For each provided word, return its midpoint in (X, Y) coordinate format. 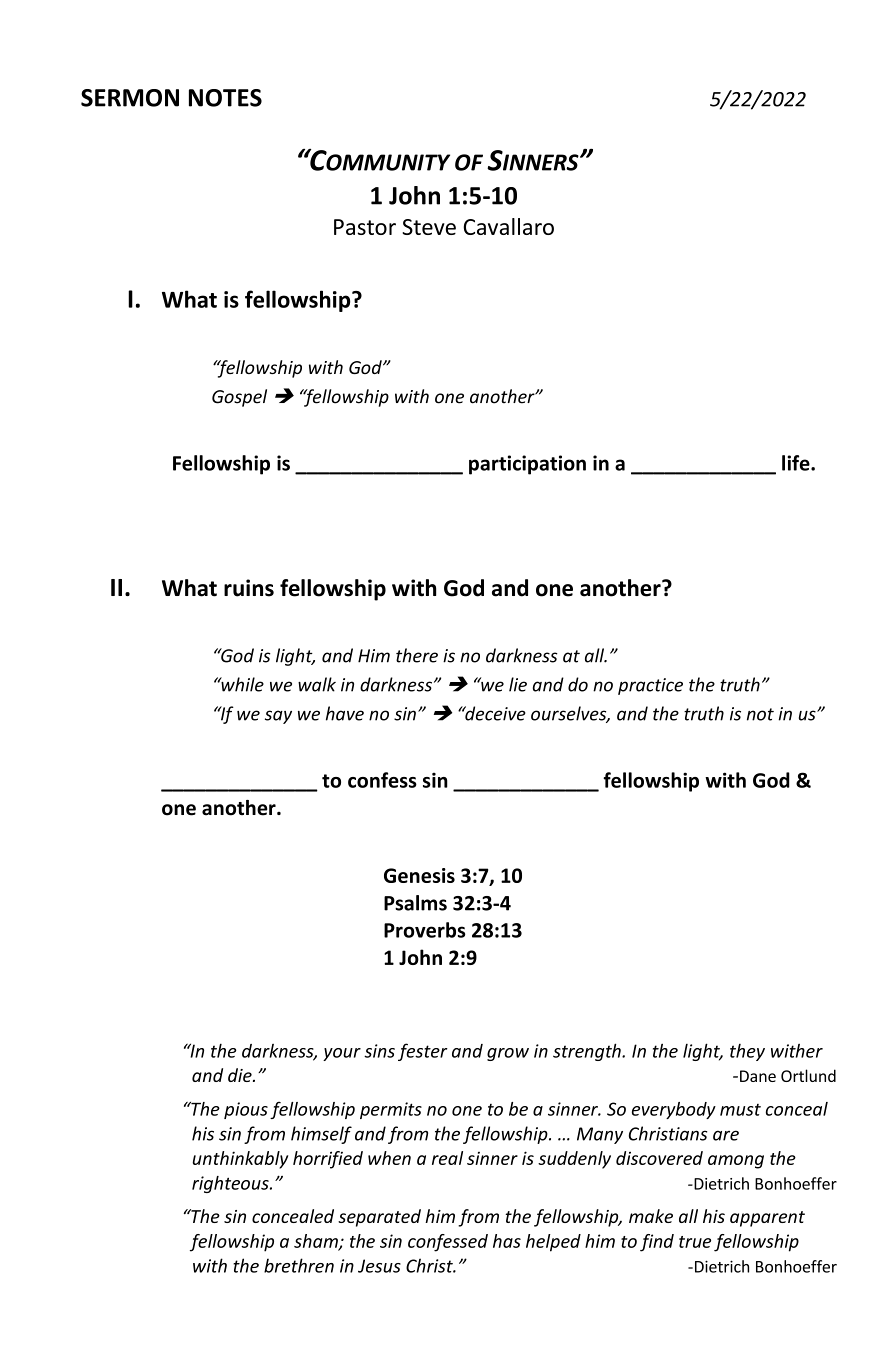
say (278, 717)
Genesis (419, 875)
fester (423, 1052)
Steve (429, 227)
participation (527, 465)
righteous (231, 1184)
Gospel (239, 398)
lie (518, 684)
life (797, 463)
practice (650, 686)
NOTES (225, 98)
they (747, 1052)
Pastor (365, 227)
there (417, 655)
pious (246, 1110)
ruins (249, 588)
